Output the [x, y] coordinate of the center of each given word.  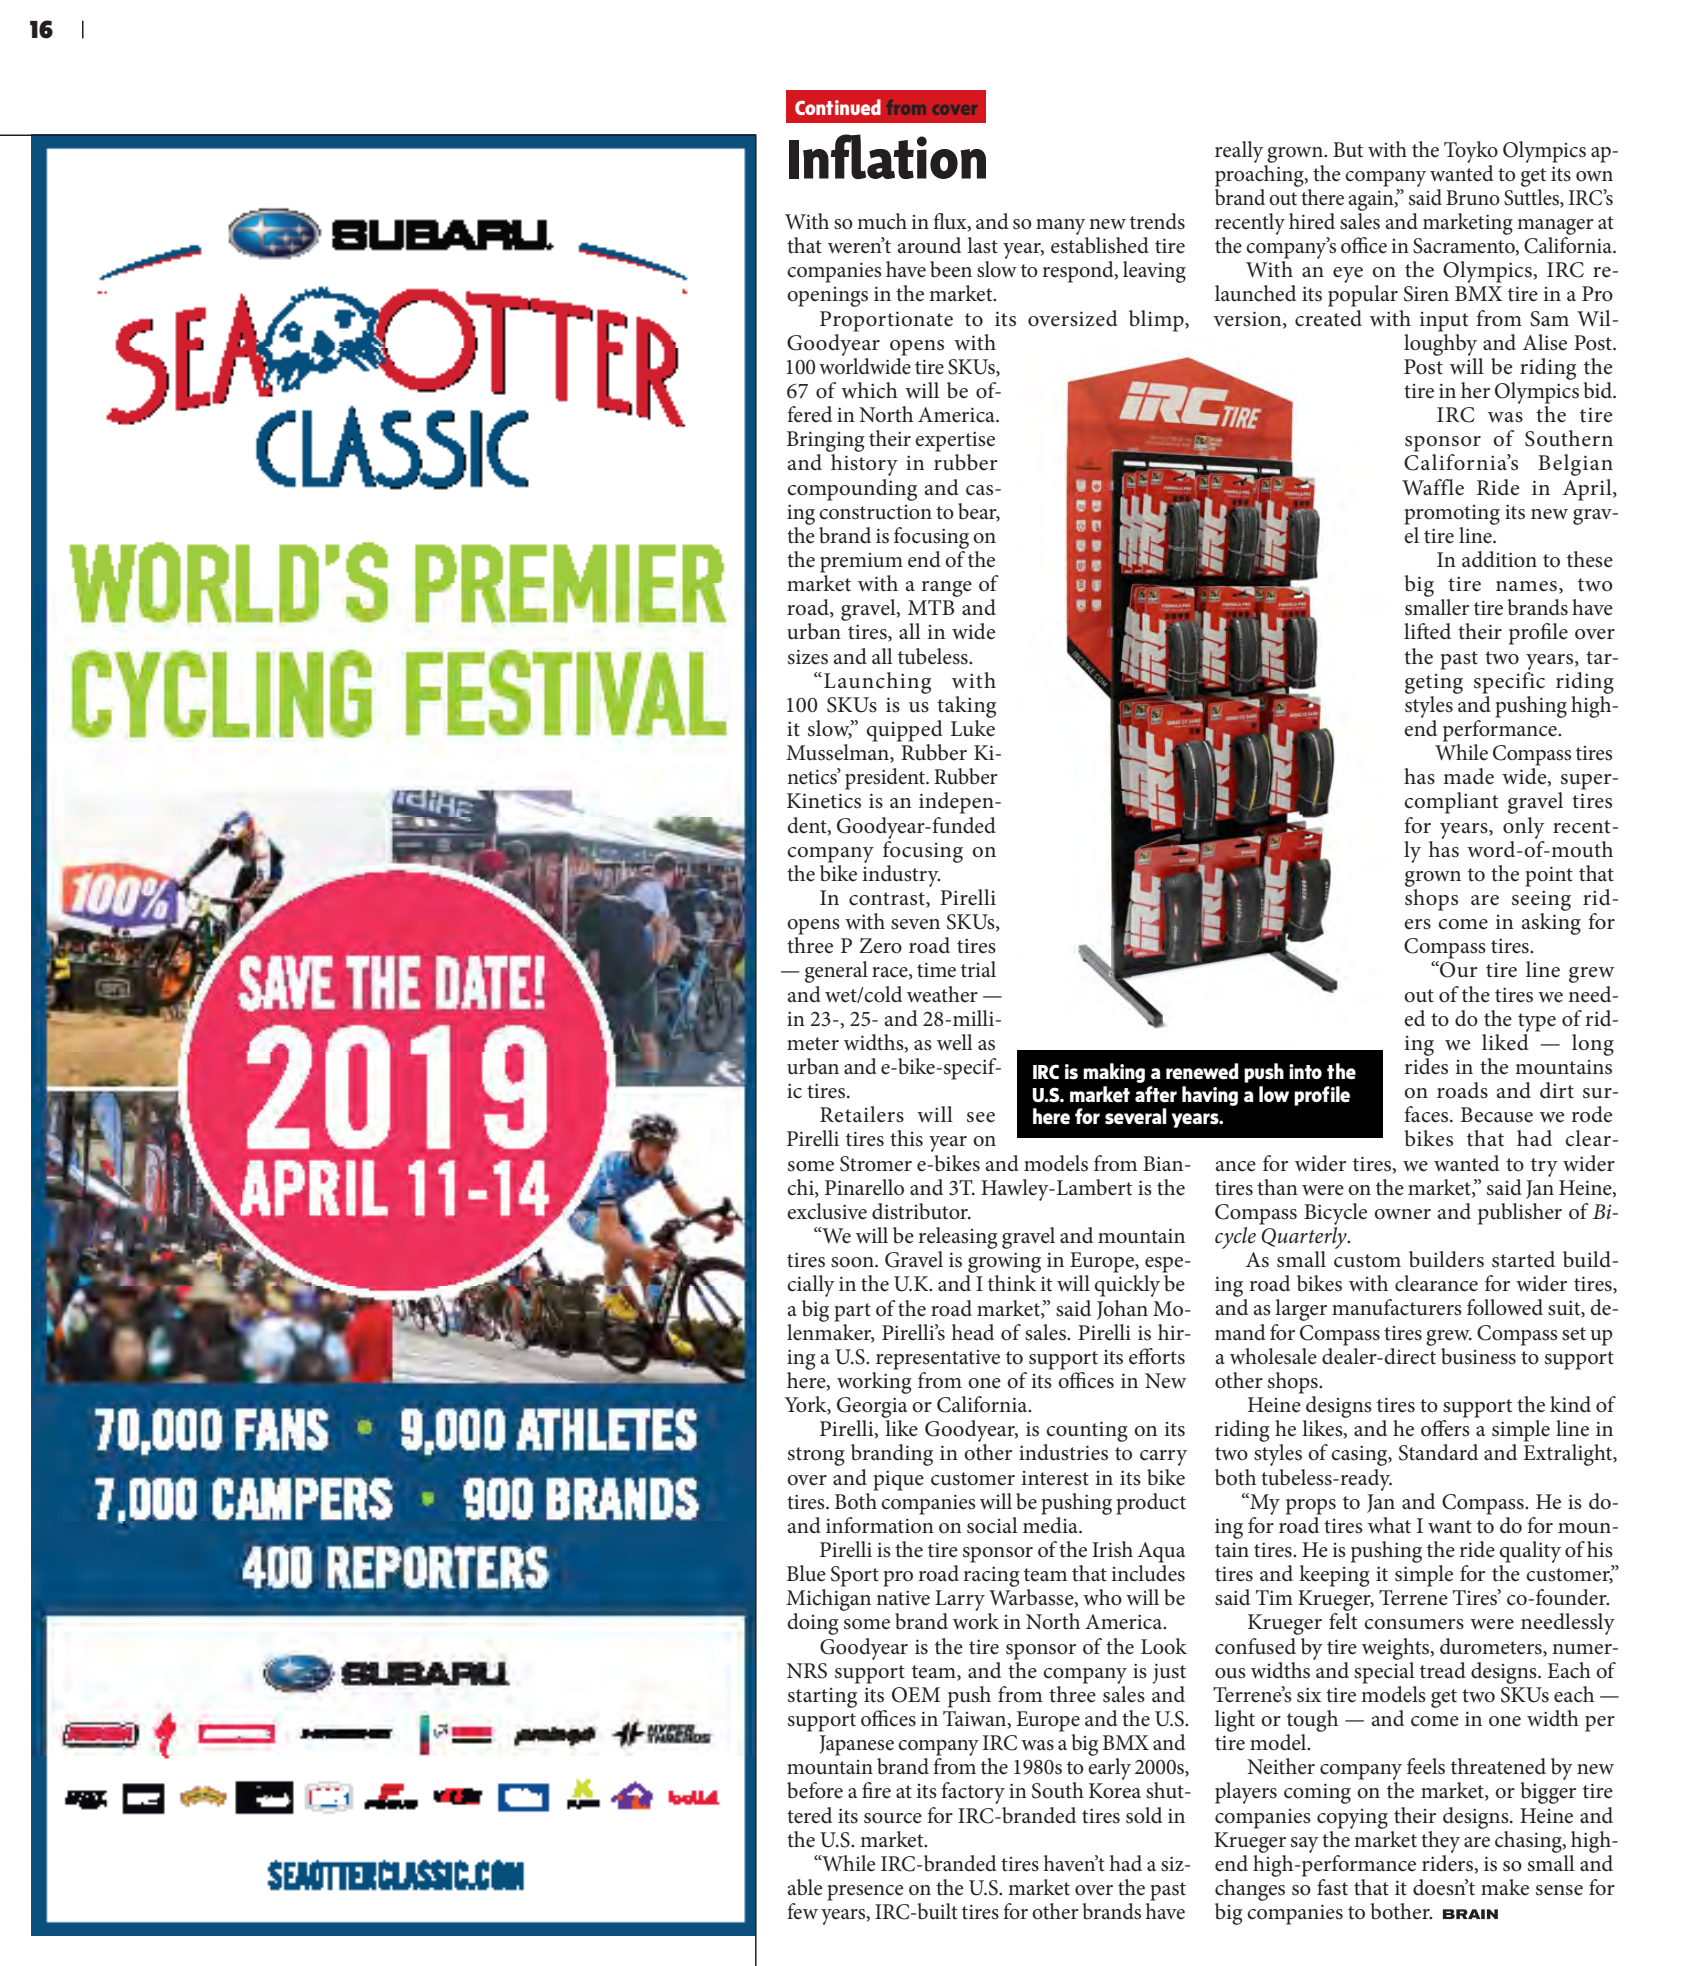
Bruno [1473, 198]
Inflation [887, 156]
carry [1163, 1458]
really [1239, 152]
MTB [931, 607]
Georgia [872, 1407]
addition [1499, 559]
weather [942, 994]
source [893, 1818]
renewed [1202, 1071]
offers [1445, 1428]
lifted [1427, 631]
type [1537, 1022]
